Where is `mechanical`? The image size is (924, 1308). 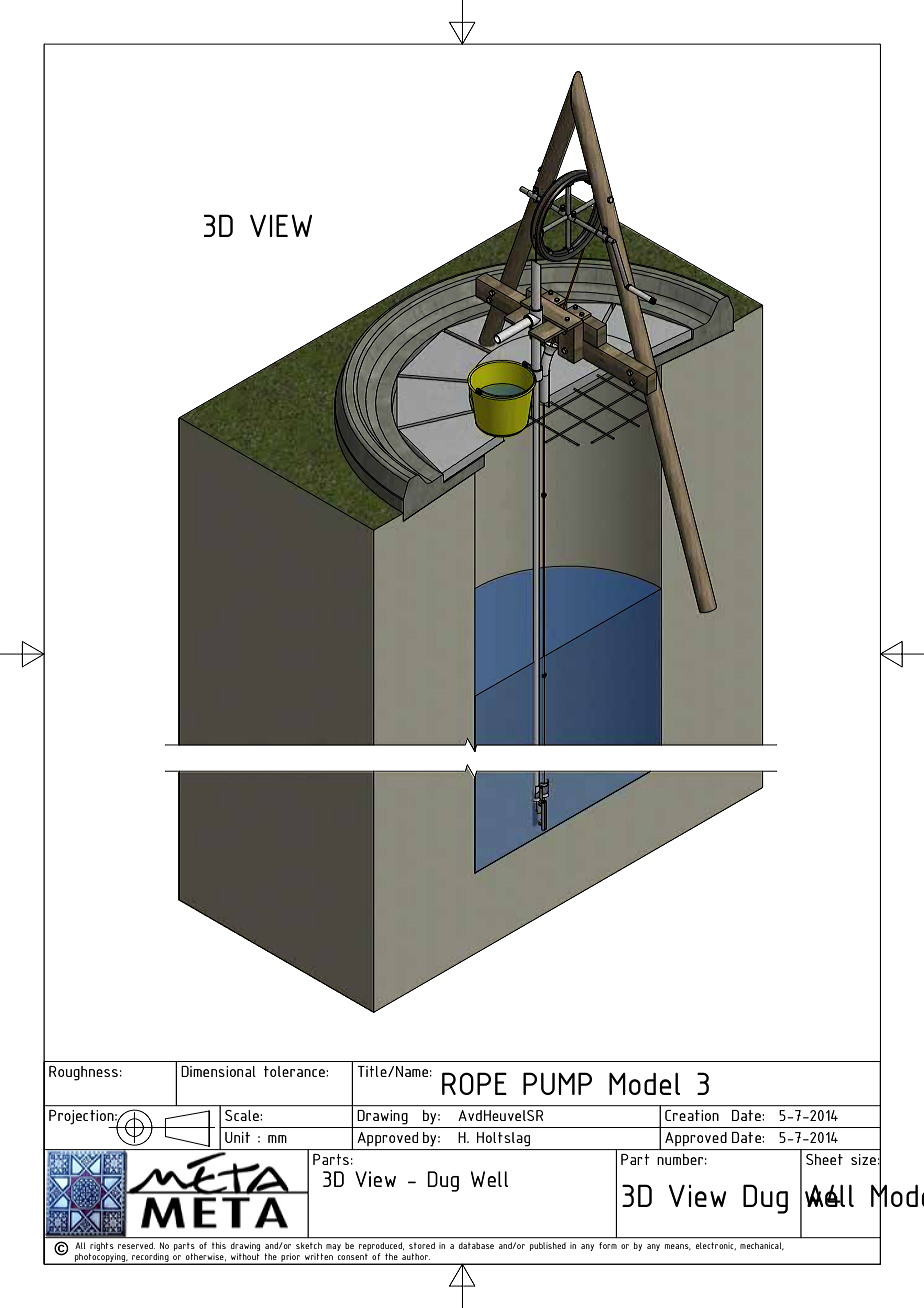 mechanical is located at coordinates (761, 1246).
